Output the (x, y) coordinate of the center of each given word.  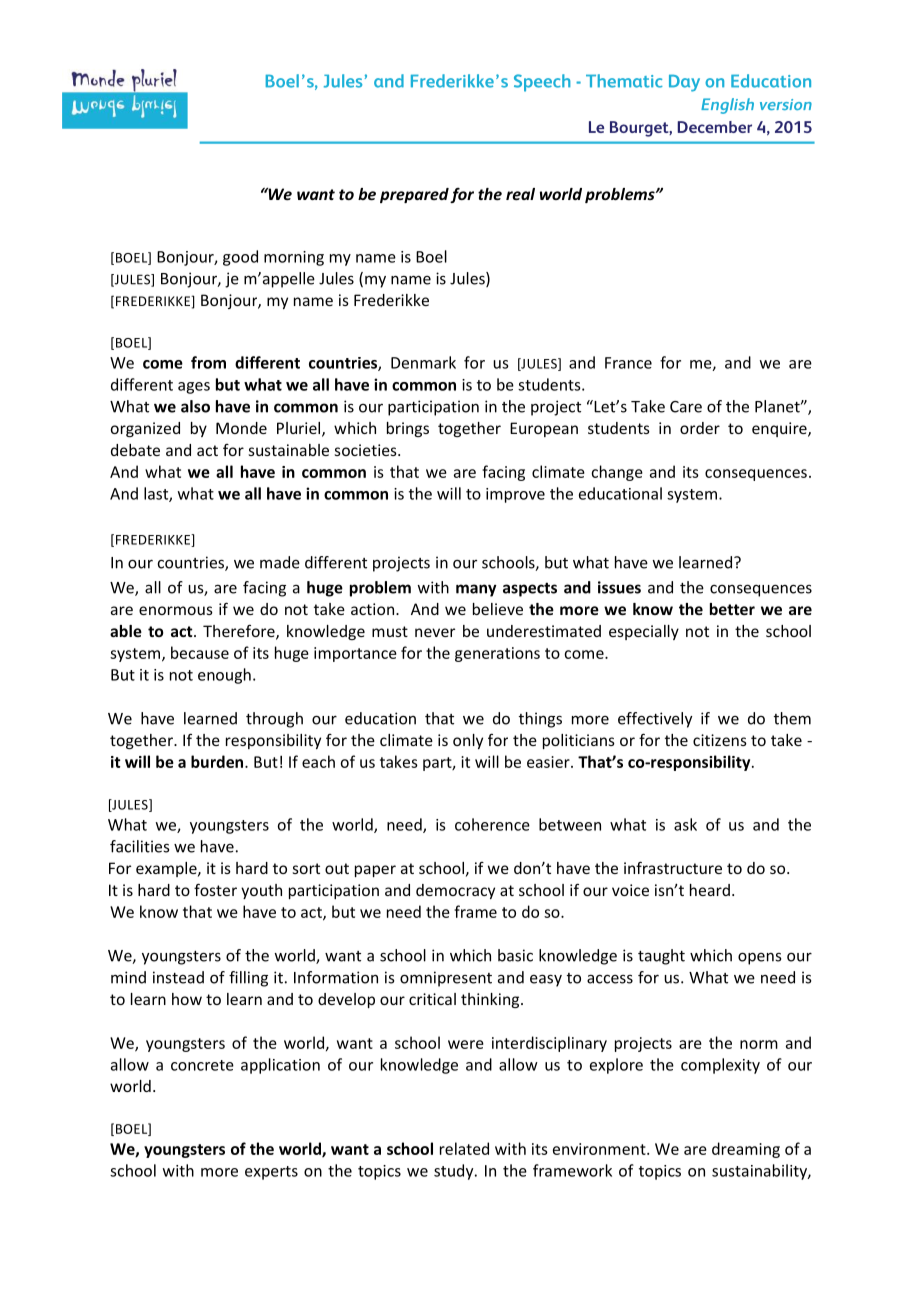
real (520, 194)
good (240, 258)
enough (224, 676)
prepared (414, 195)
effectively (655, 720)
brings (408, 429)
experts (271, 1173)
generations (497, 654)
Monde (241, 428)
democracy (455, 891)
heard (710, 890)
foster (215, 889)
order (700, 428)
